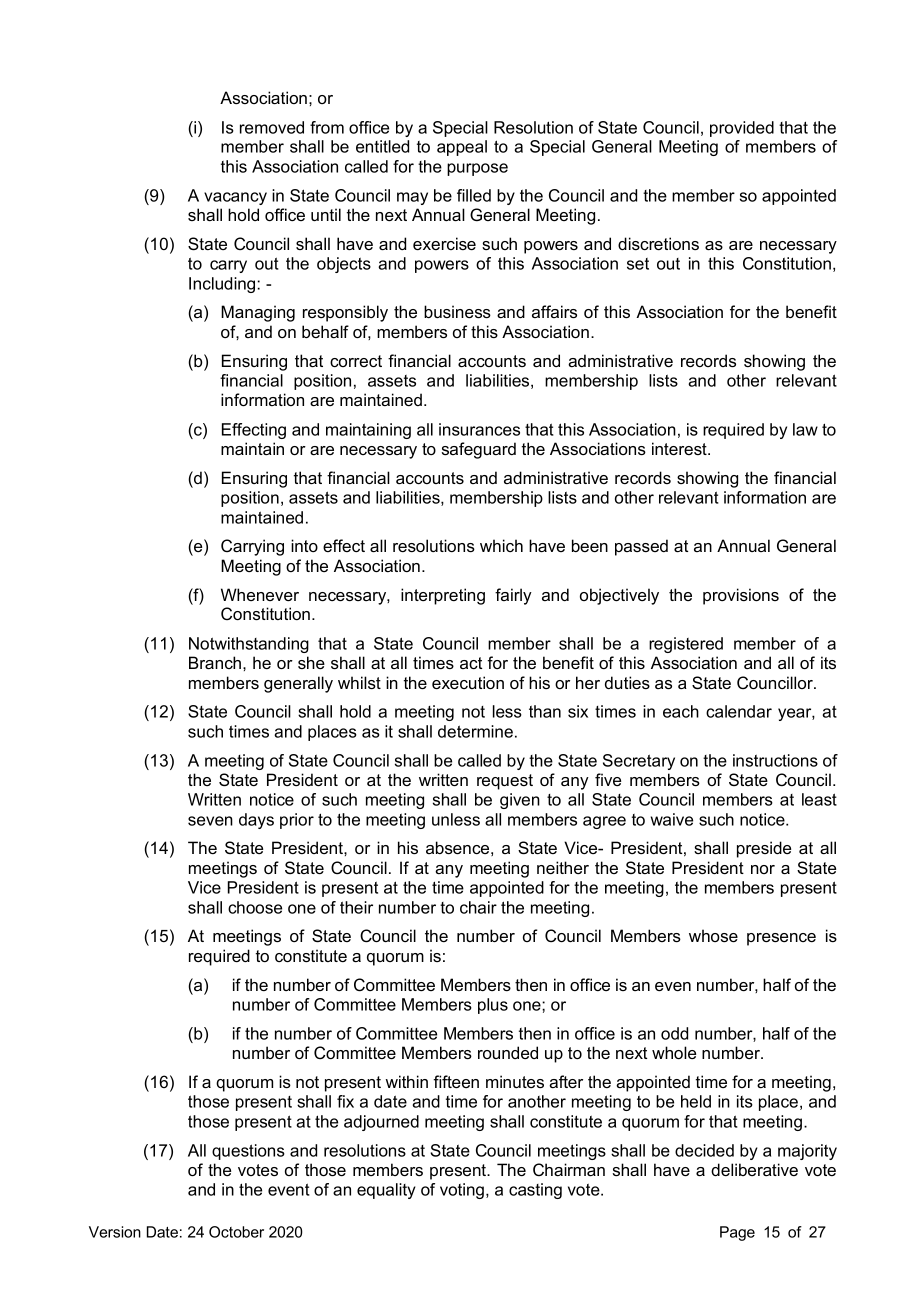 The height and width of the screenshot is (1308, 924). Describe the element at coordinates (686, 645) in the screenshot. I see `registered` at that location.
